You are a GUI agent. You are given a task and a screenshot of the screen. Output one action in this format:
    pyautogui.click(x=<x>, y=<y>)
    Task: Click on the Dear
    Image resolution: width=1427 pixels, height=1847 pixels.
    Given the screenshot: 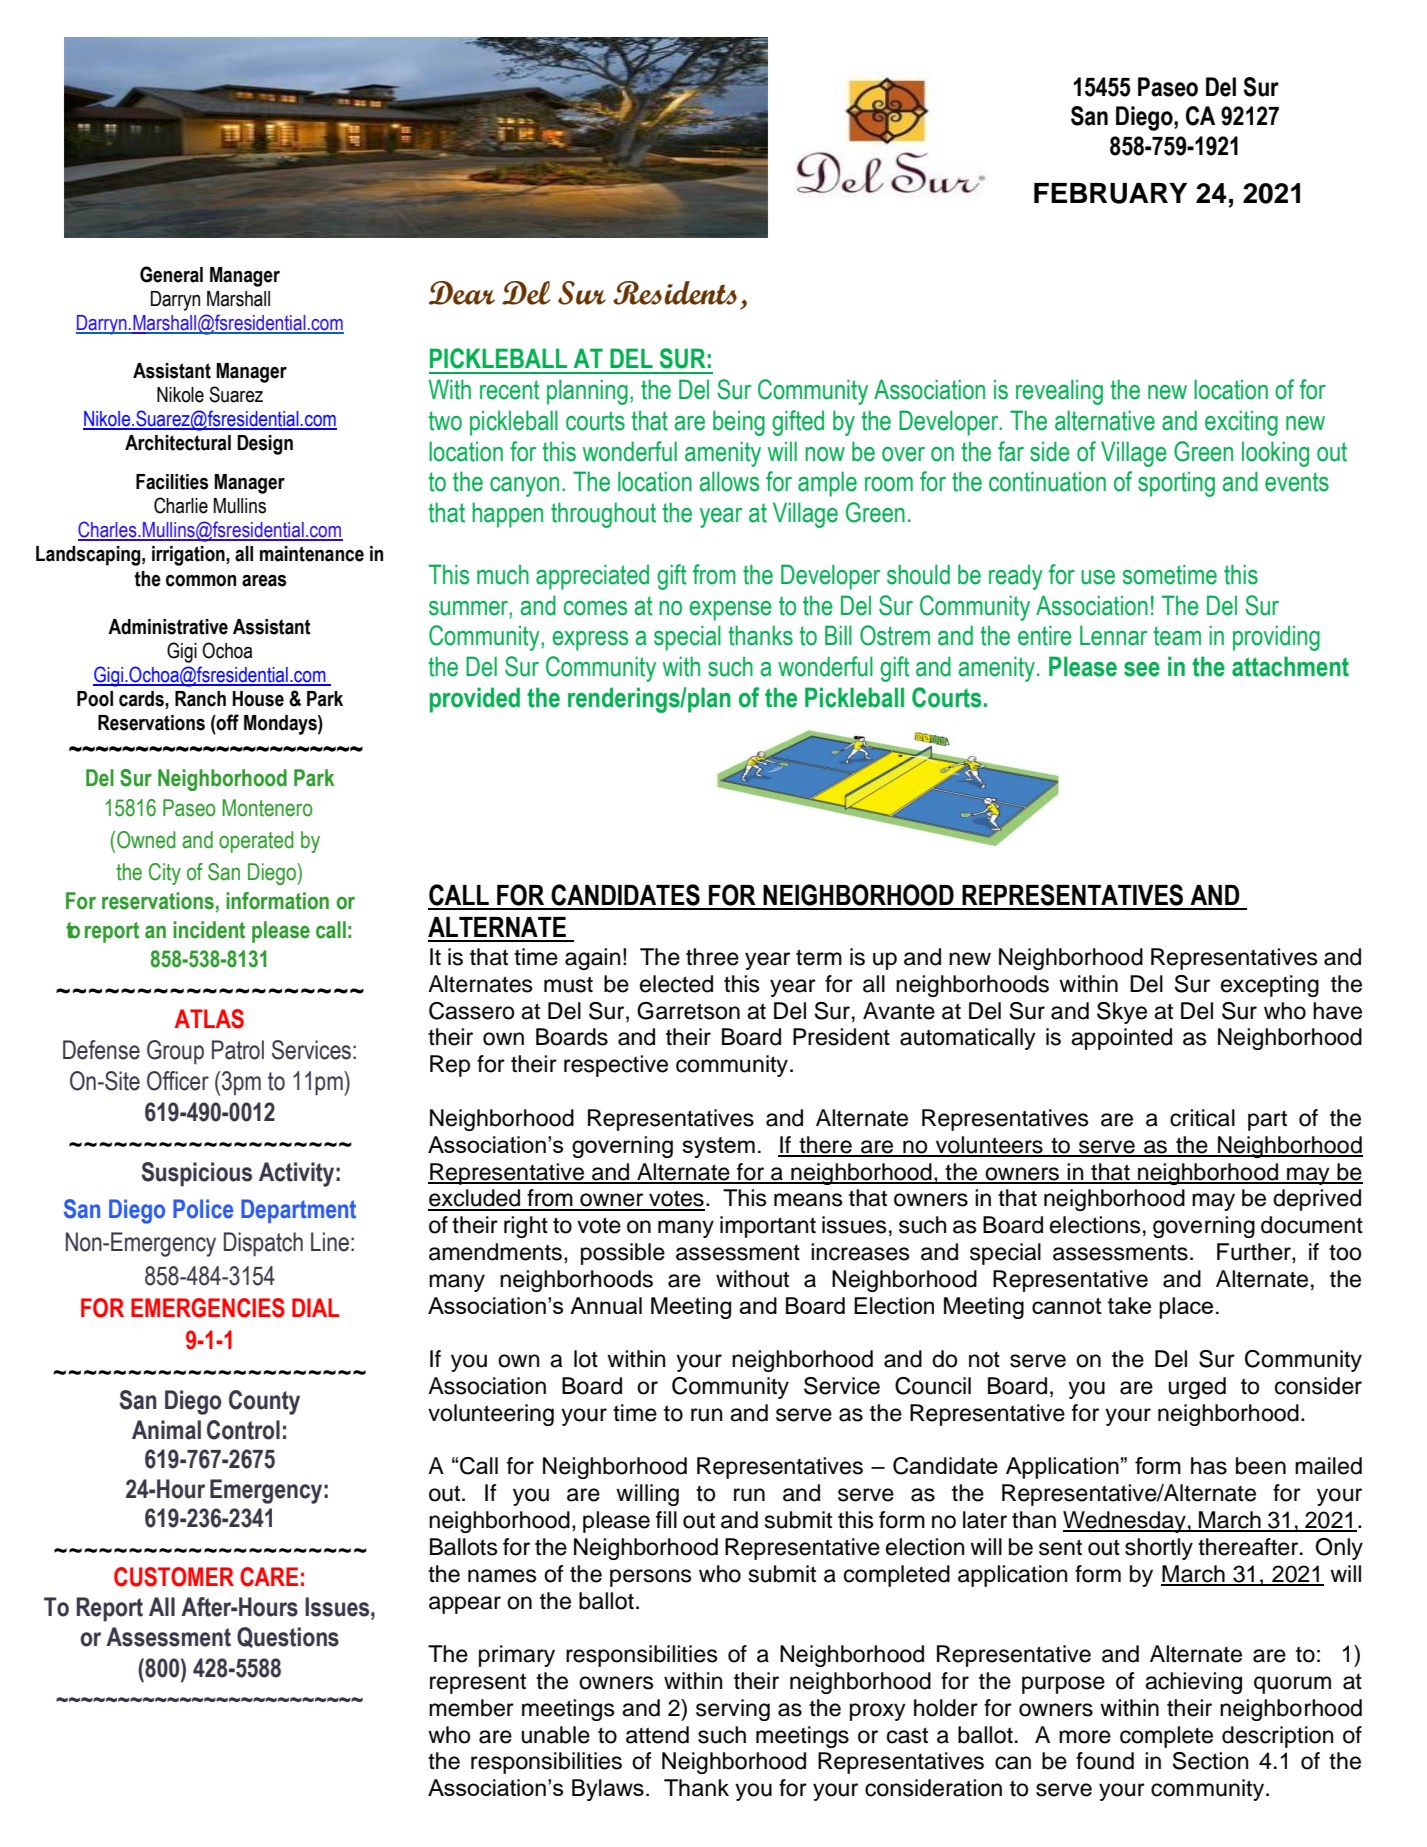 What is the action you would take?
    pyautogui.click(x=462, y=293)
